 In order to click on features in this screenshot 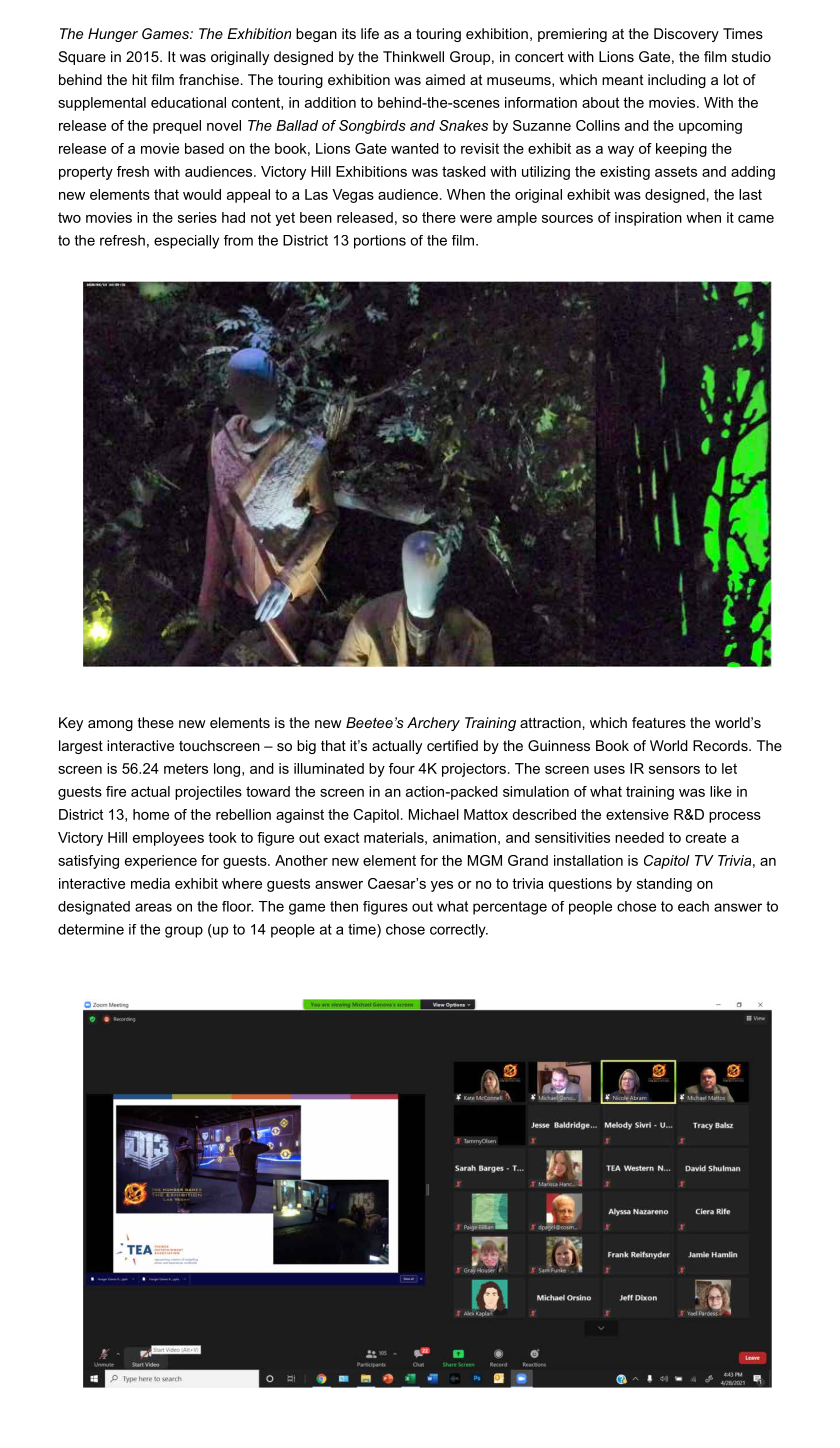, I will do `click(659, 722)`.
